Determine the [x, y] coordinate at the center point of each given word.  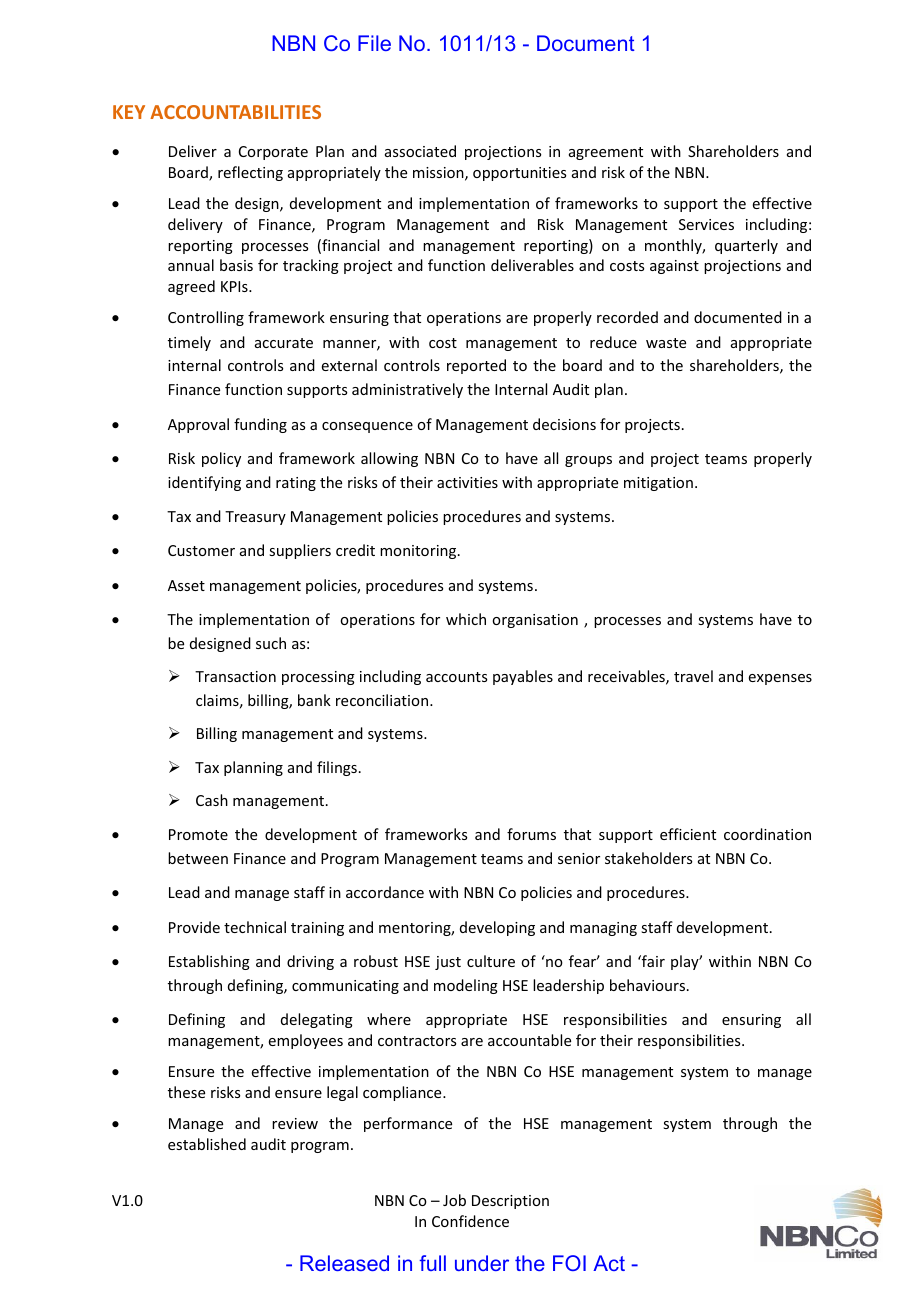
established [207, 1144]
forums [531, 834]
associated [420, 151]
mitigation [658, 484]
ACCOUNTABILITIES [235, 112]
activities [467, 482]
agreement [606, 153]
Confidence [470, 1221]
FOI [569, 1263]
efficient [688, 834]
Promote [198, 834]
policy [221, 459]
